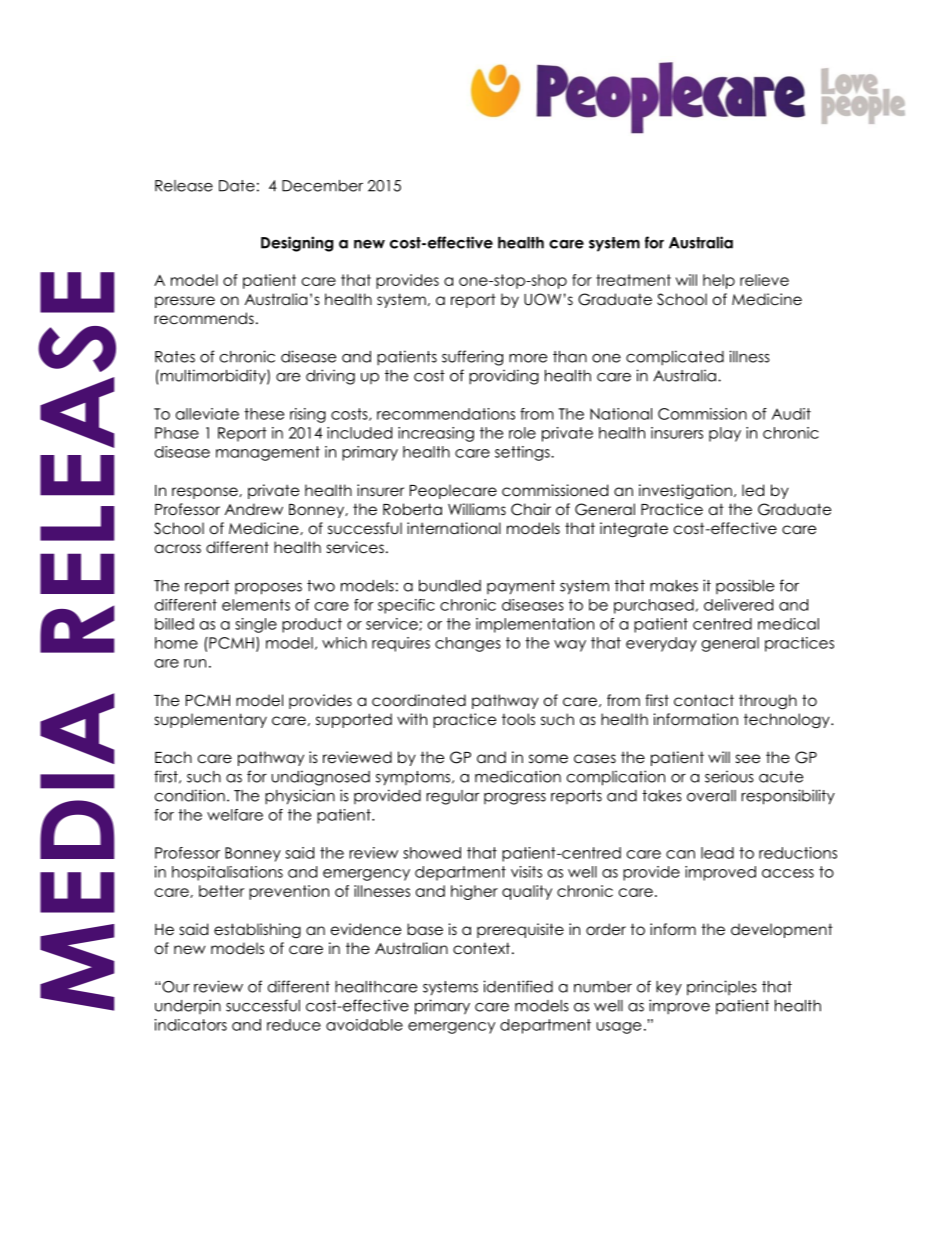 This screenshot has width=952, height=1233. What do you see at coordinates (719, 281) in the screenshot?
I see `help` at bounding box center [719, 281].
